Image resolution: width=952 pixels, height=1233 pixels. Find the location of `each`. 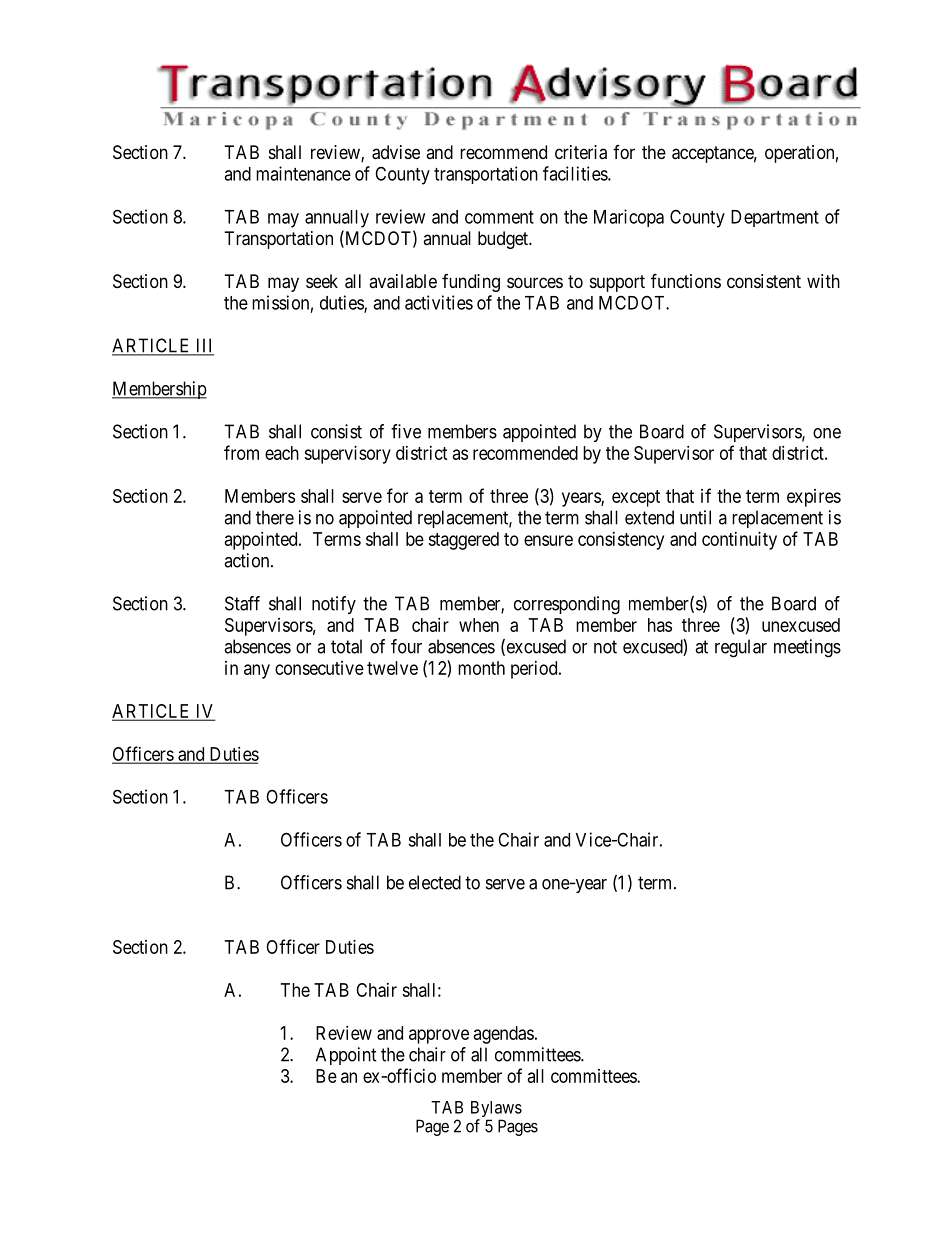

each is located at coordinates (282, 453).
